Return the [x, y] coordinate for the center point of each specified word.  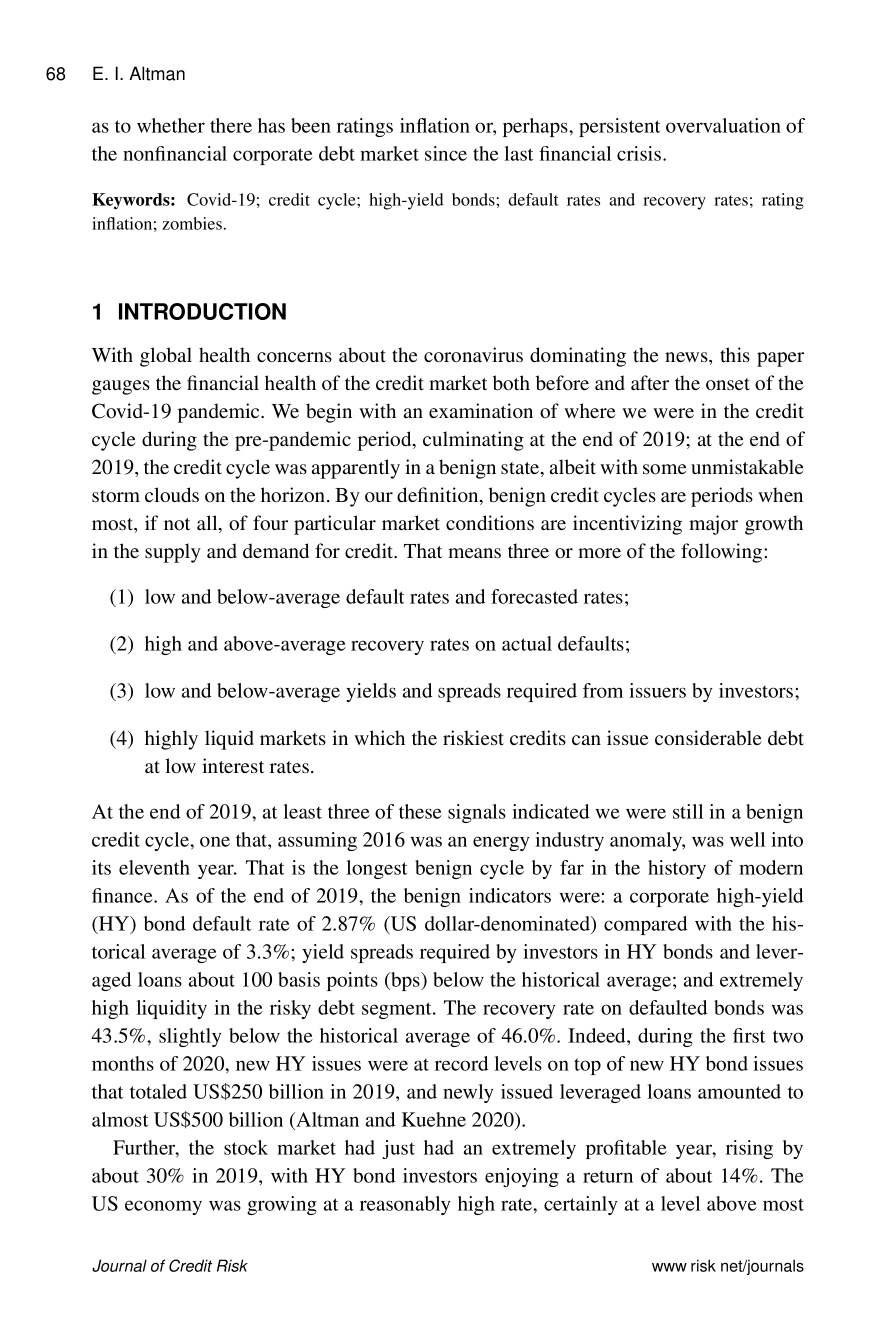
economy [163, 1207]
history [677, 869]
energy [501, 843]
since [446, 153]
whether [171, 125]
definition [439, 496]
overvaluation [723, 125]
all [208, 524]
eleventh [154, 867]
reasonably [405, 1205]
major [713, 525]
